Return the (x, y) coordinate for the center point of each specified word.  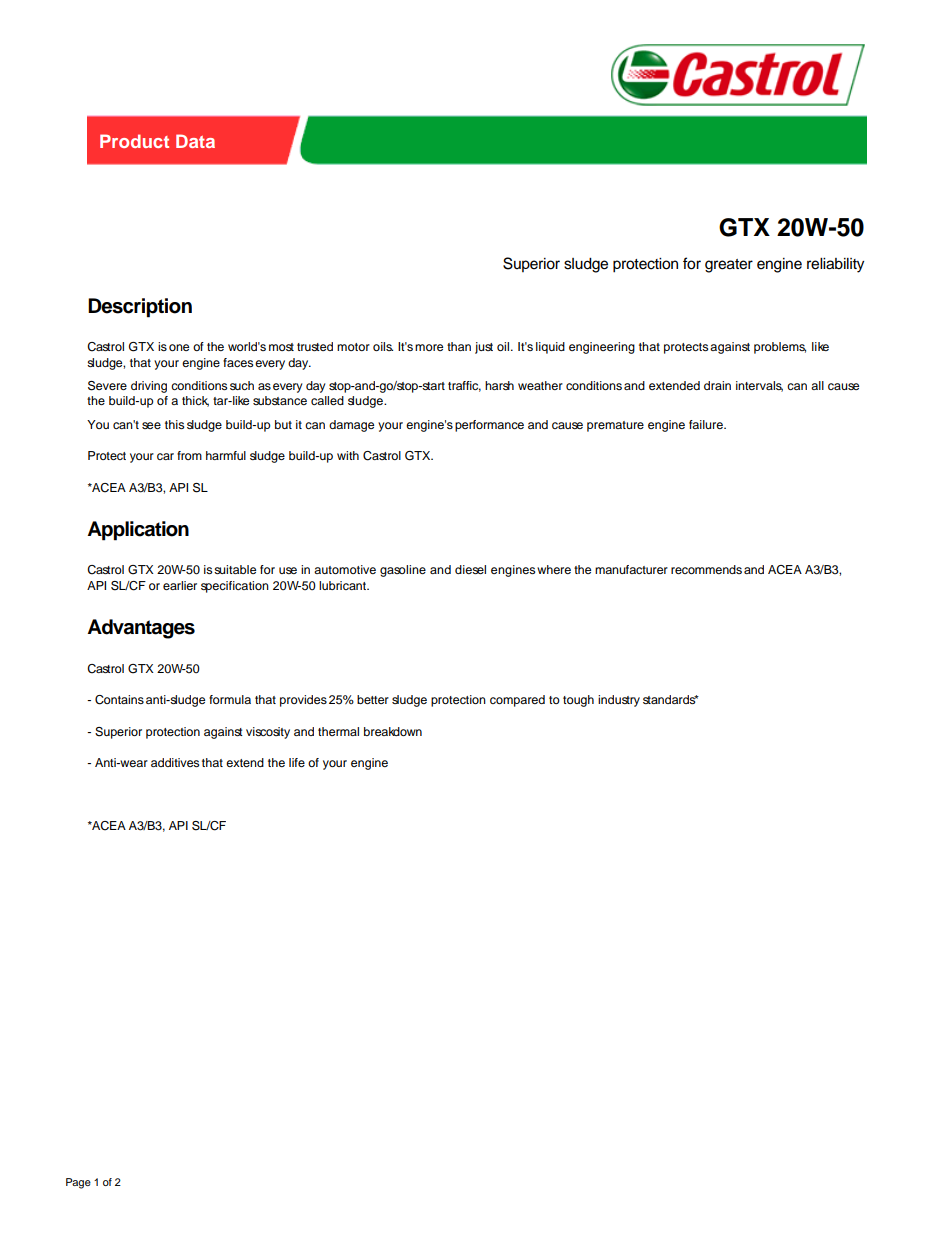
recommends (706, 569)
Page (78, 1183)
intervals (759, 386)
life (297, 762)
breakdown (393, 731)
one (179, 347)
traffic (464, 386)
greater (729, 266)
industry (619, 701)
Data (195, 141)
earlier (180, 585)
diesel (470, 569)
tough (578, 701)
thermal (338, 731)
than (459, 346)
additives (175, 762)
